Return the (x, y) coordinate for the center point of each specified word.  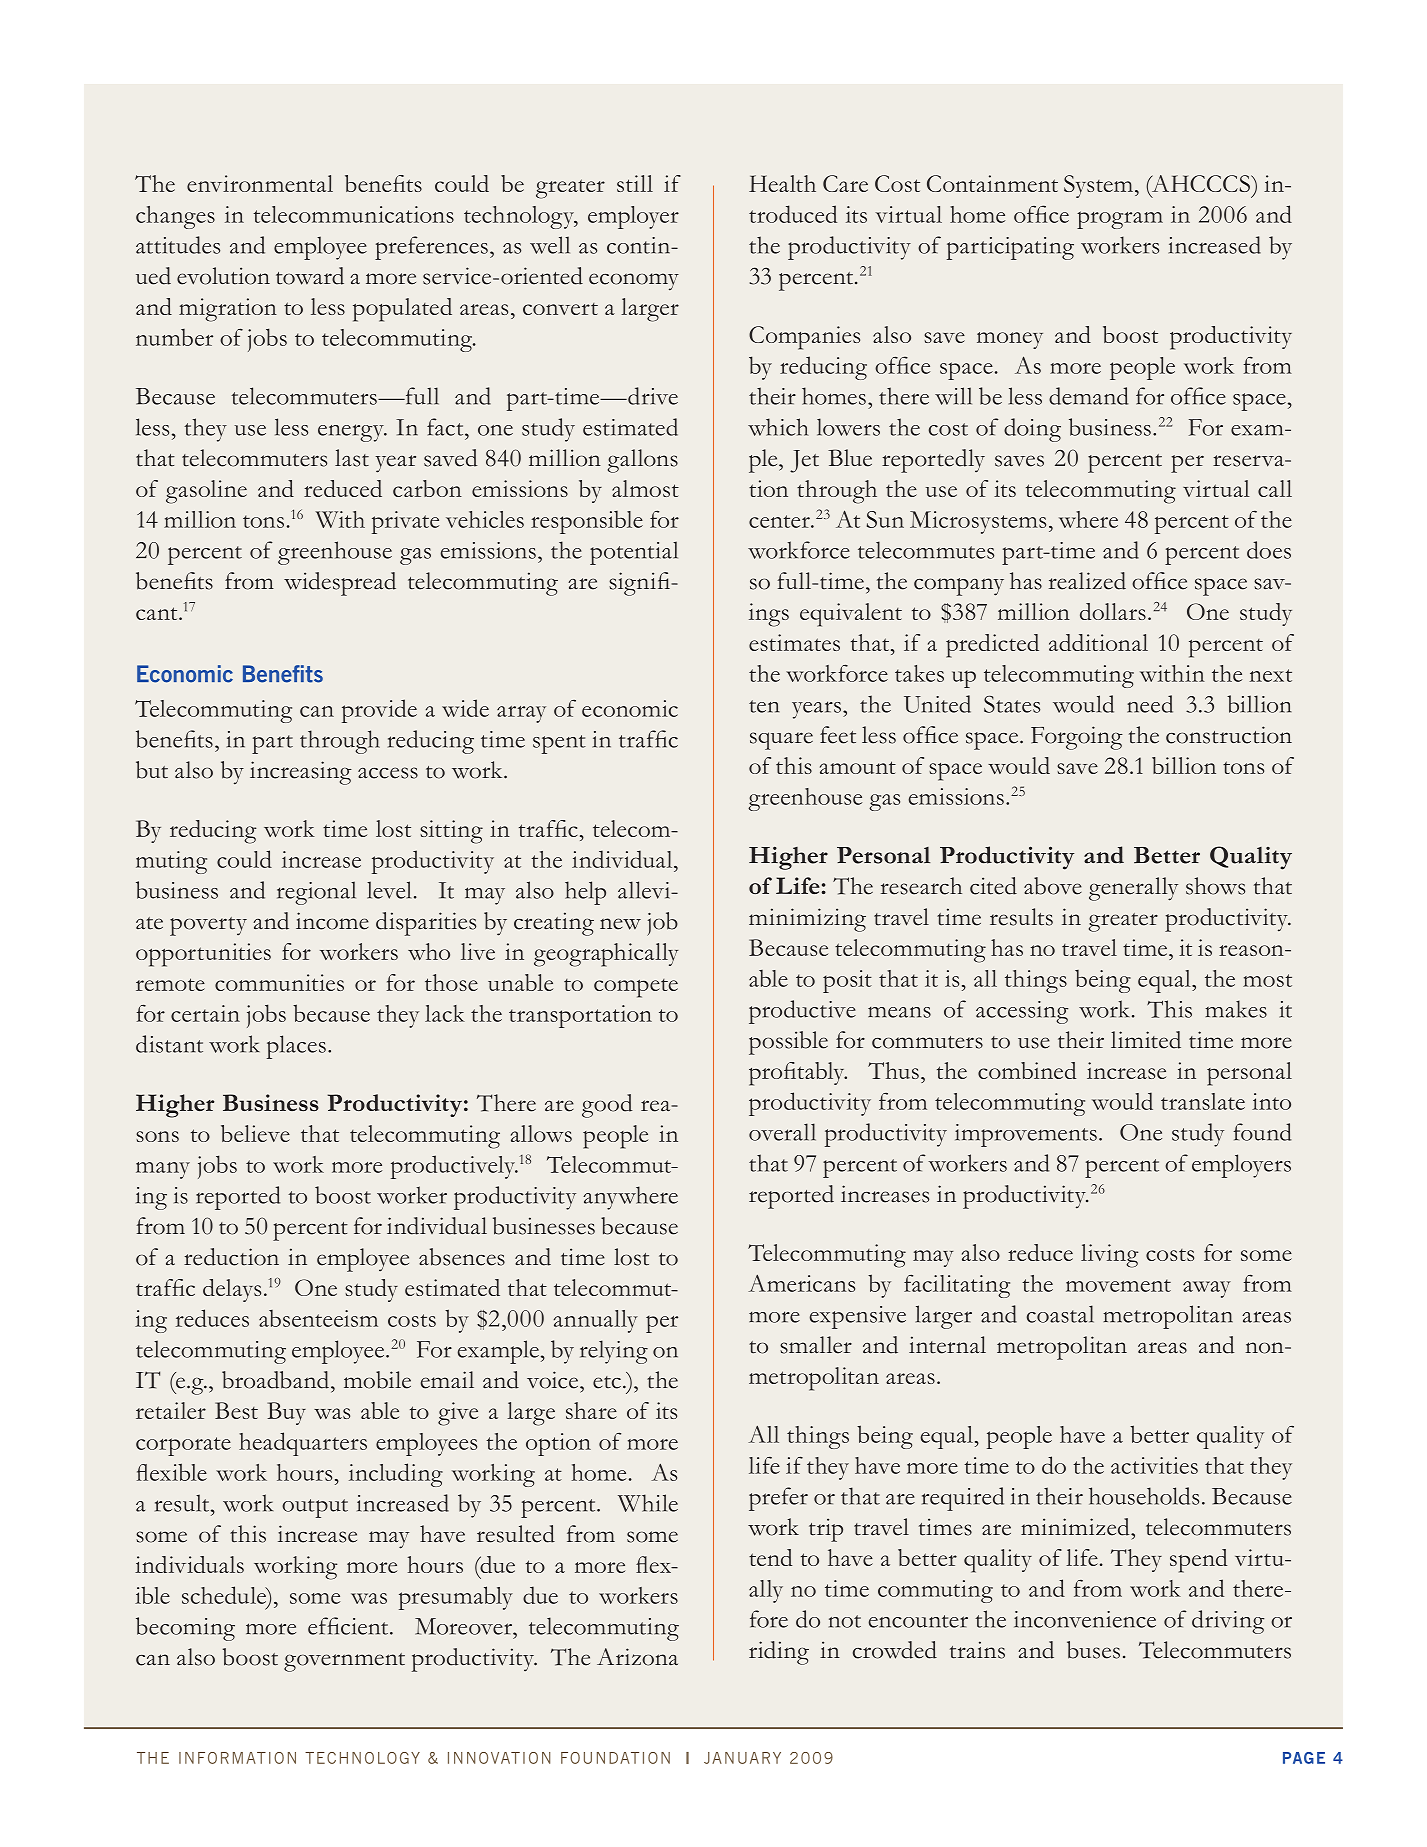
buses (1093, 1650)
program (1120, 220)
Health (782, 183)
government (344, 1662)
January (742, 1758)
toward (310, 276)
